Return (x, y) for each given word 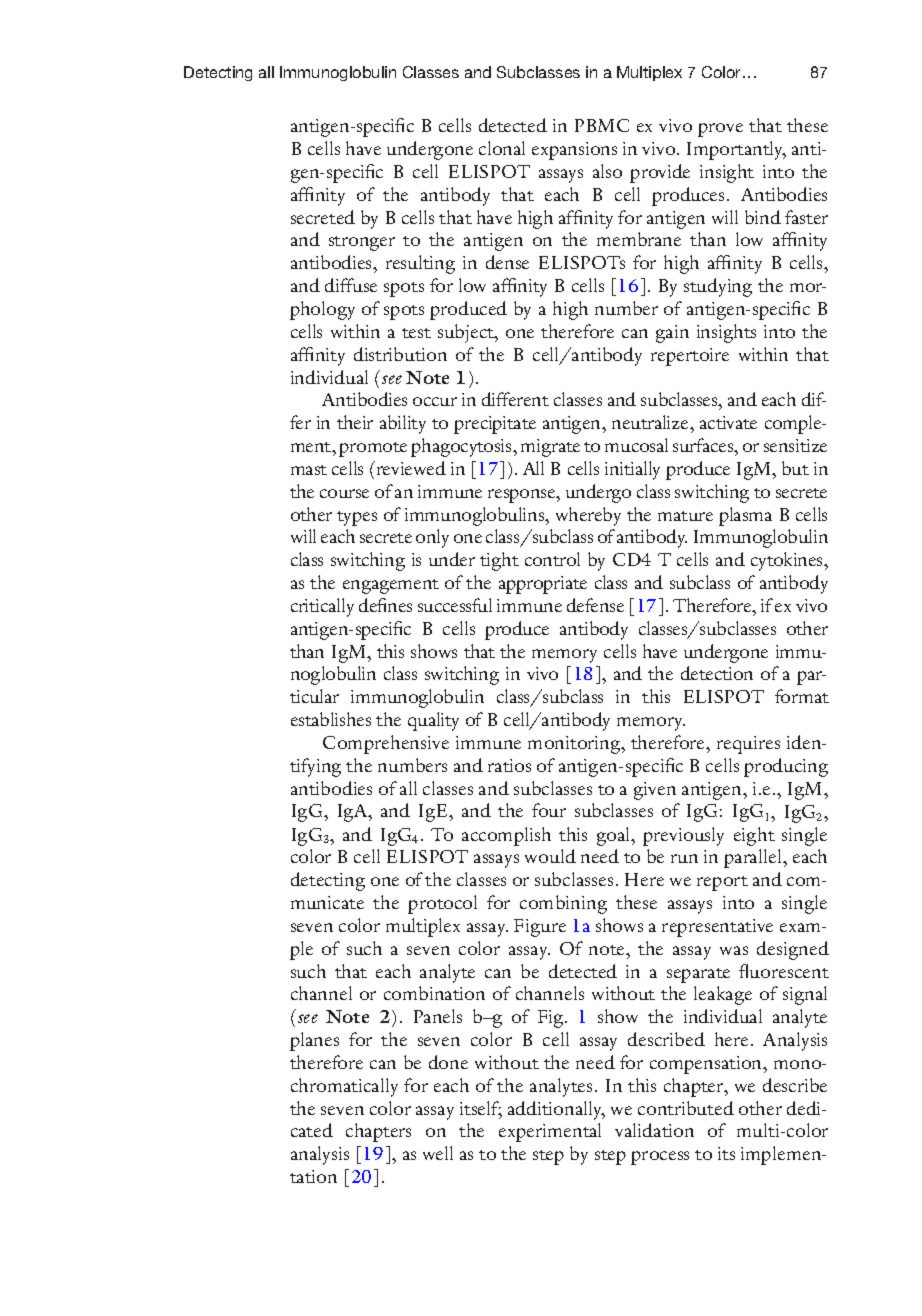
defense (595, 605)
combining (563, 904)
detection (717, 673)
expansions (574, 151)
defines (385, 605)
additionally (556, 1110)
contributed (686, 1108)
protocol (442, 904)
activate (728, 422)
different (515, 399)
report (722, 883)
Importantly (736, 150)
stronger (362, 243)
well (438, 1153)
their (355, 422)
